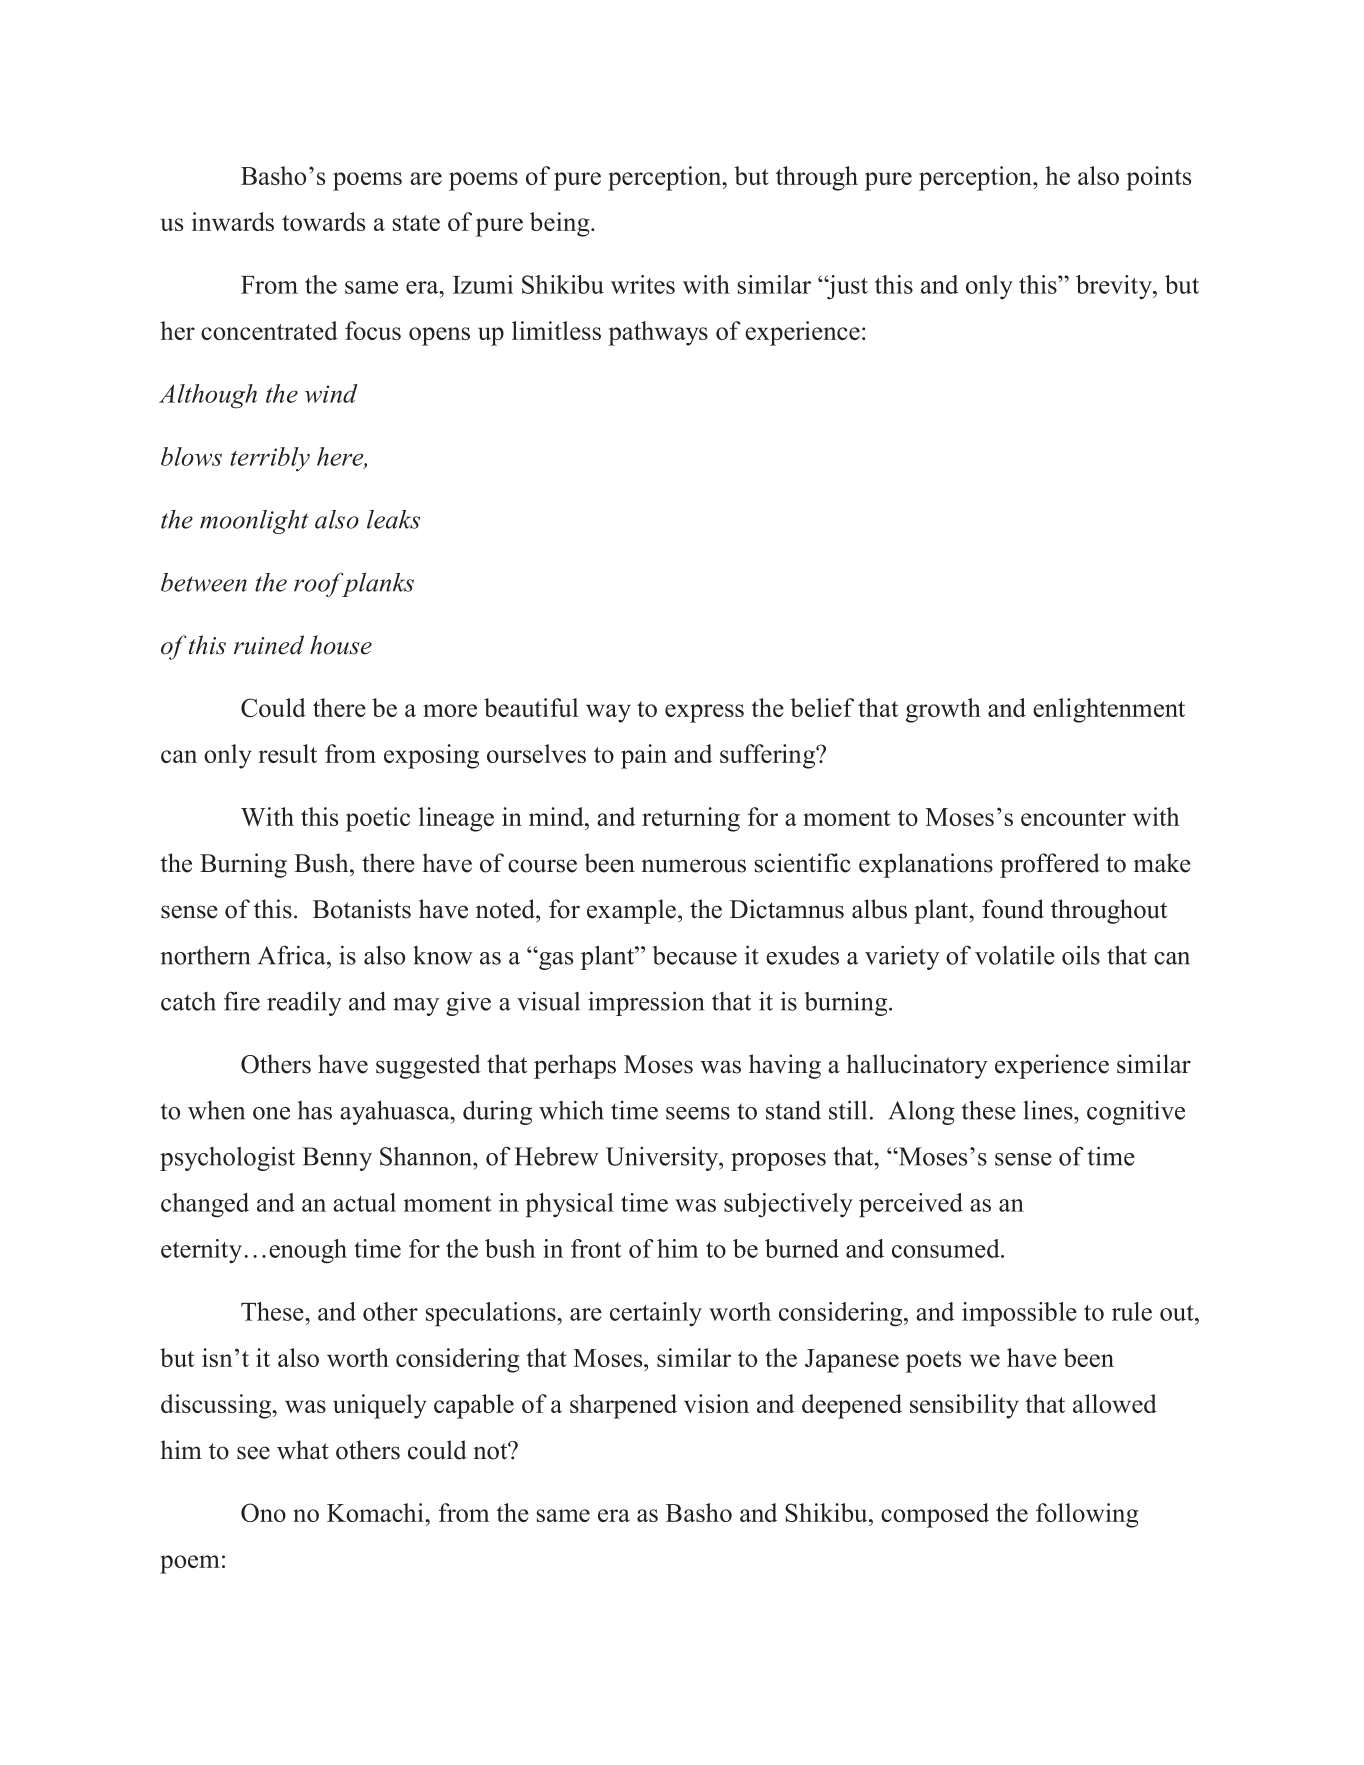  Describe the element at coordinates (254, 522) in the document. I see `moonlight` at that location.
